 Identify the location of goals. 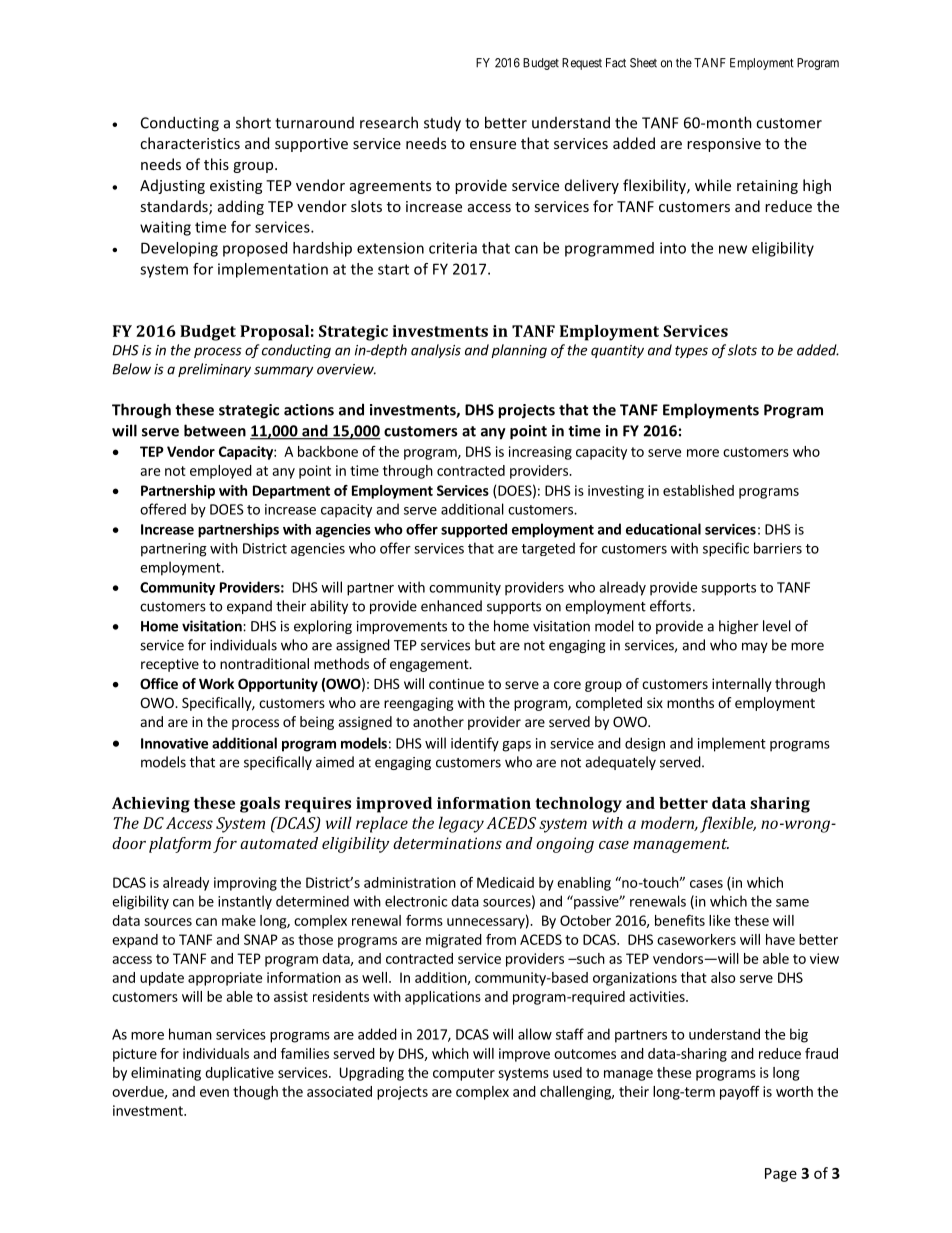
(260, 805).
